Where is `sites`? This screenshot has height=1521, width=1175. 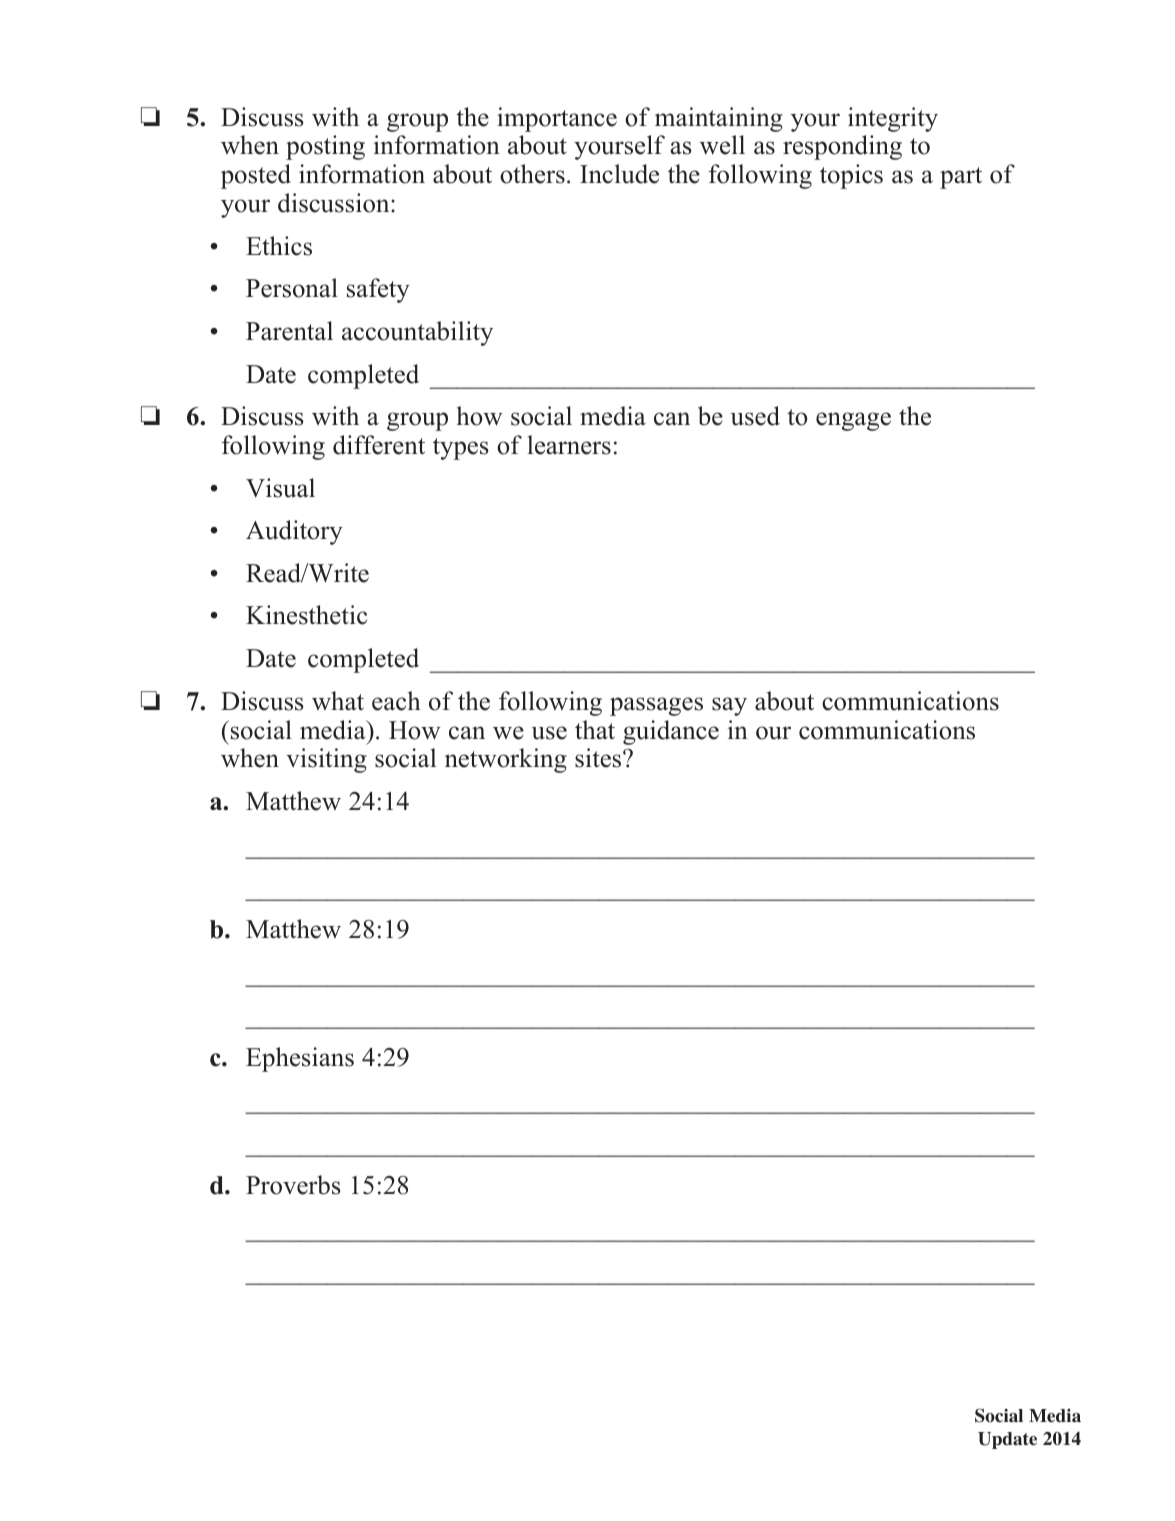 sites is located at coordinates (599, 758).
